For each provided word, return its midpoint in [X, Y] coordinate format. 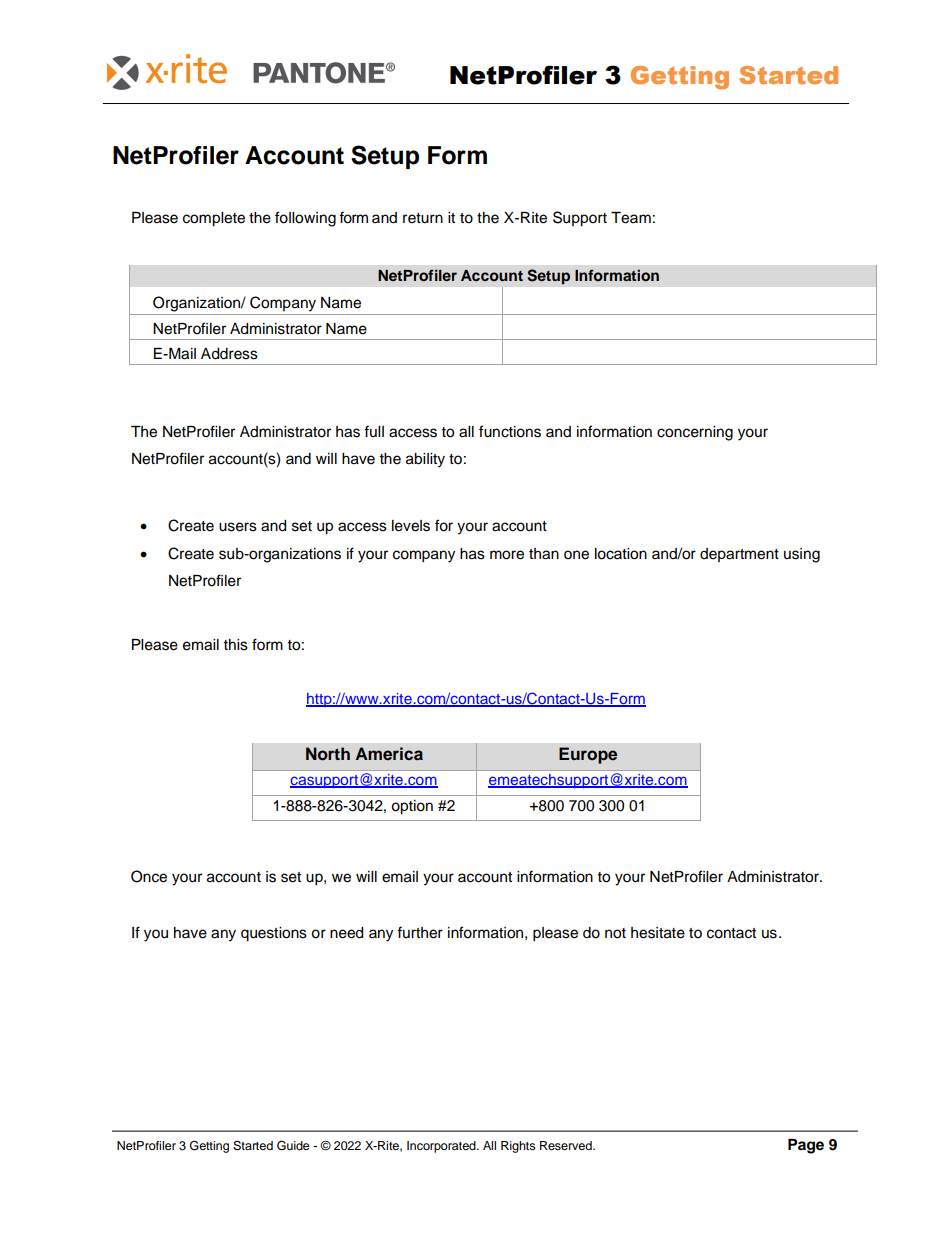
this [236, 645]
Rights [518, 1147]
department [739, 555]
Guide [293, 1145]
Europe [588, 755]
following [305, 219]
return [423, 218]
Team [631, 218]
